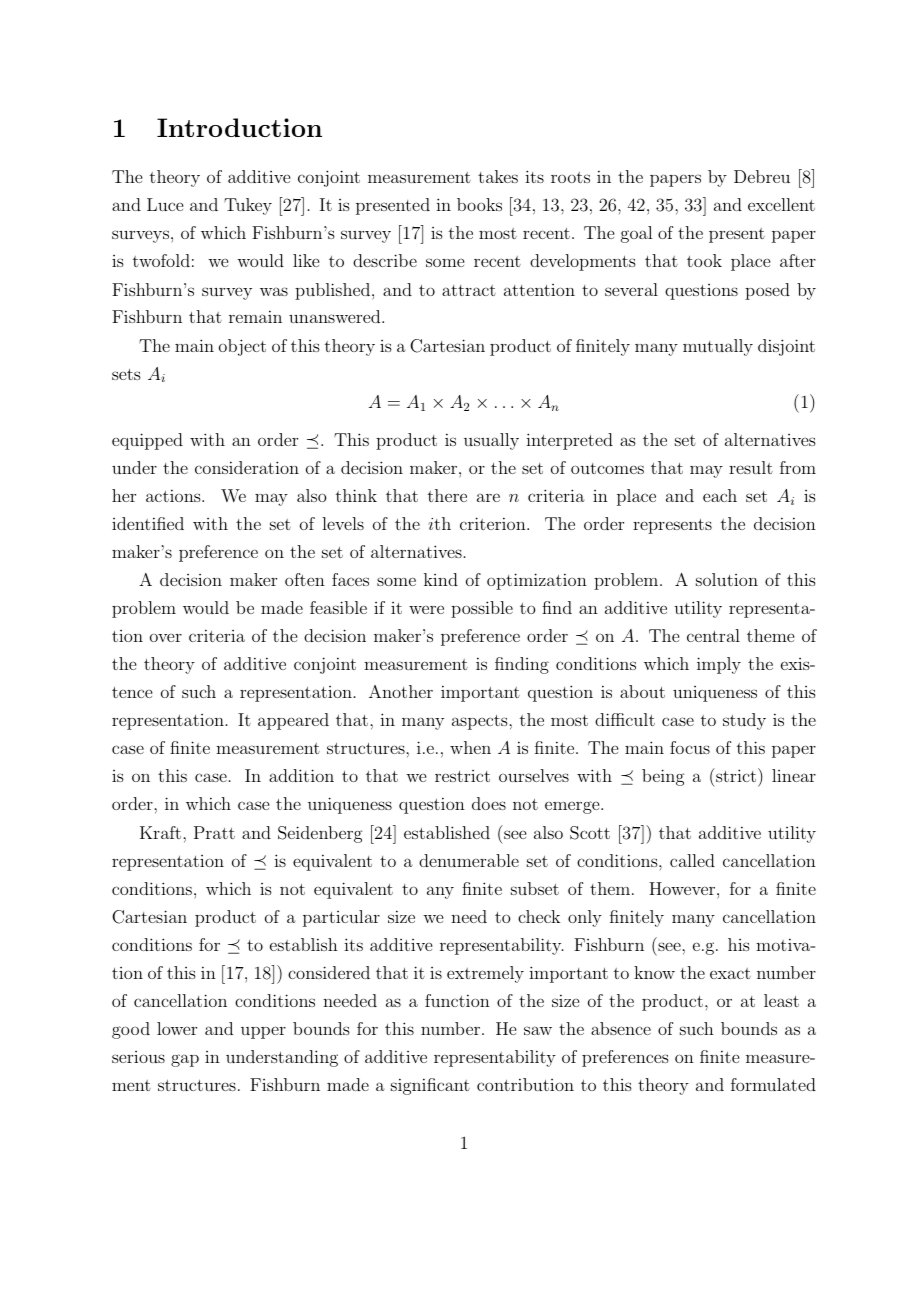 Image resolution: width=924 pixels, height=1308 pixels. I want to click on books, so click(479, 204).
